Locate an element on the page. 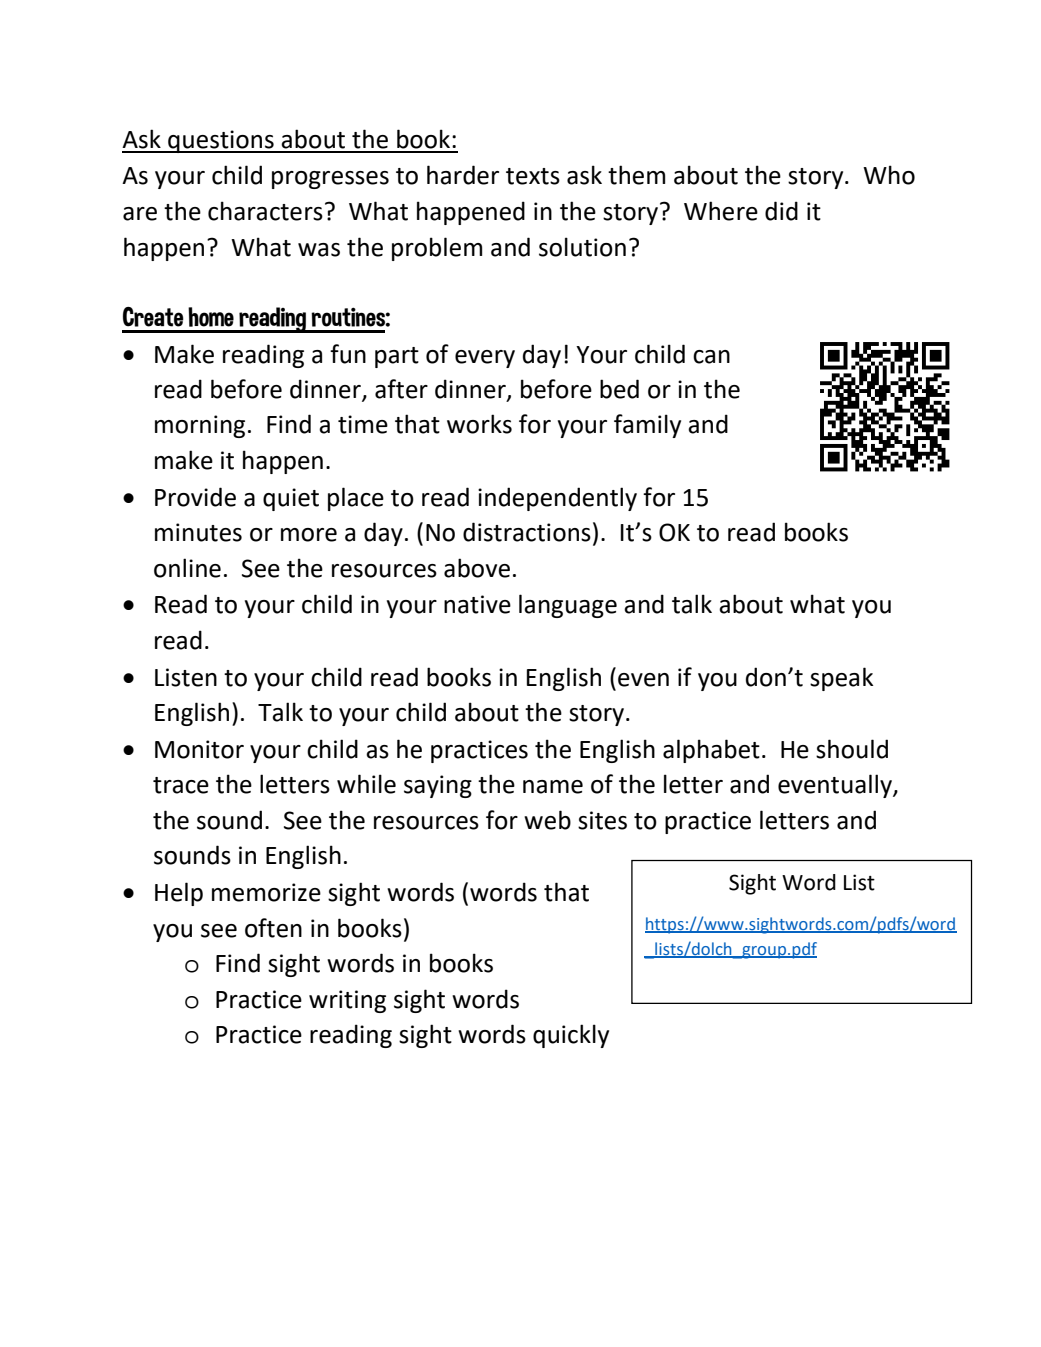 The width and height of the document is (1041, 1347). did is located at coordinates (781, 211).
